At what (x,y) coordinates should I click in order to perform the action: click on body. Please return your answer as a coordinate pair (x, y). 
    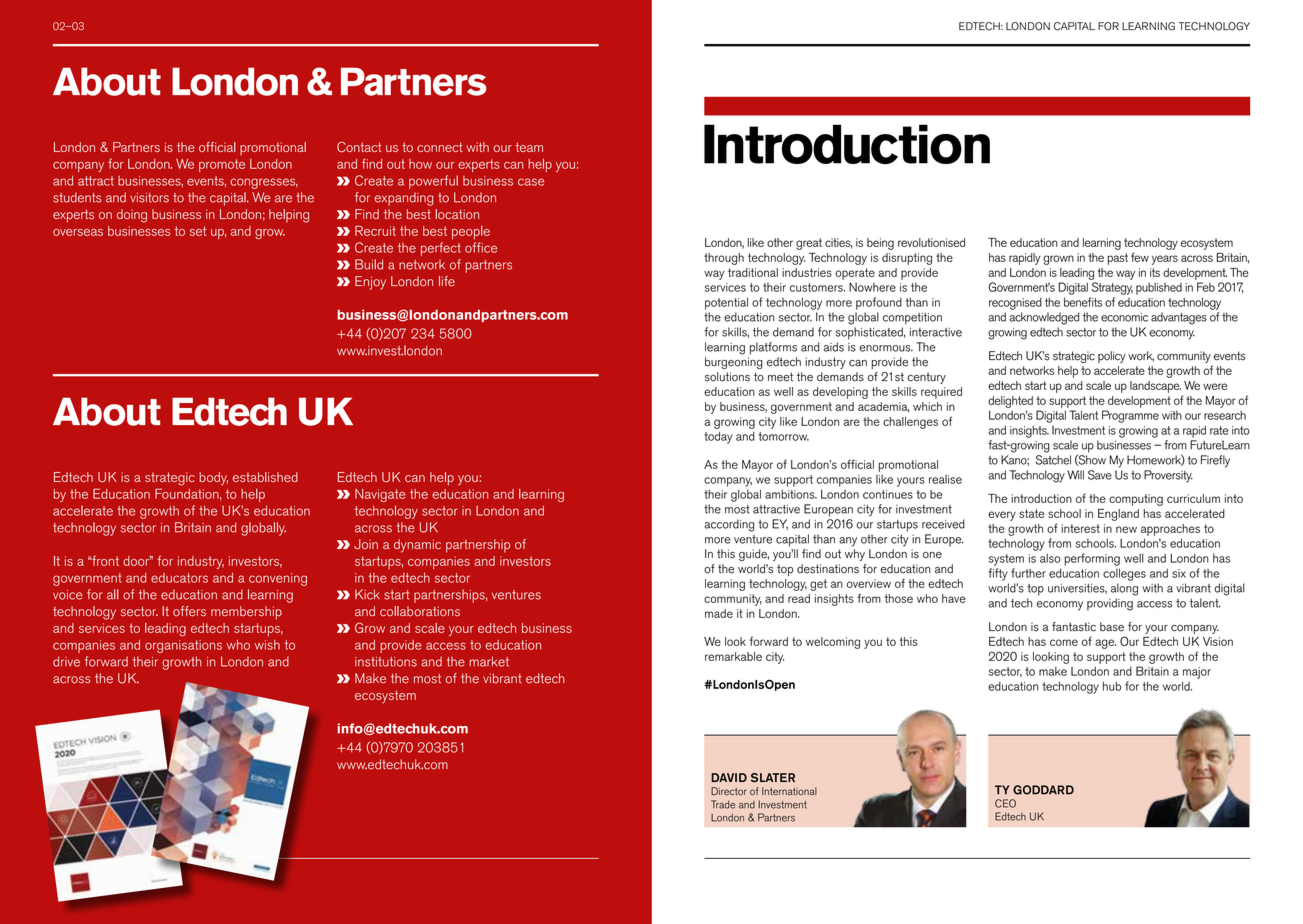
    Looking at the image, I should click on (213, 479).
